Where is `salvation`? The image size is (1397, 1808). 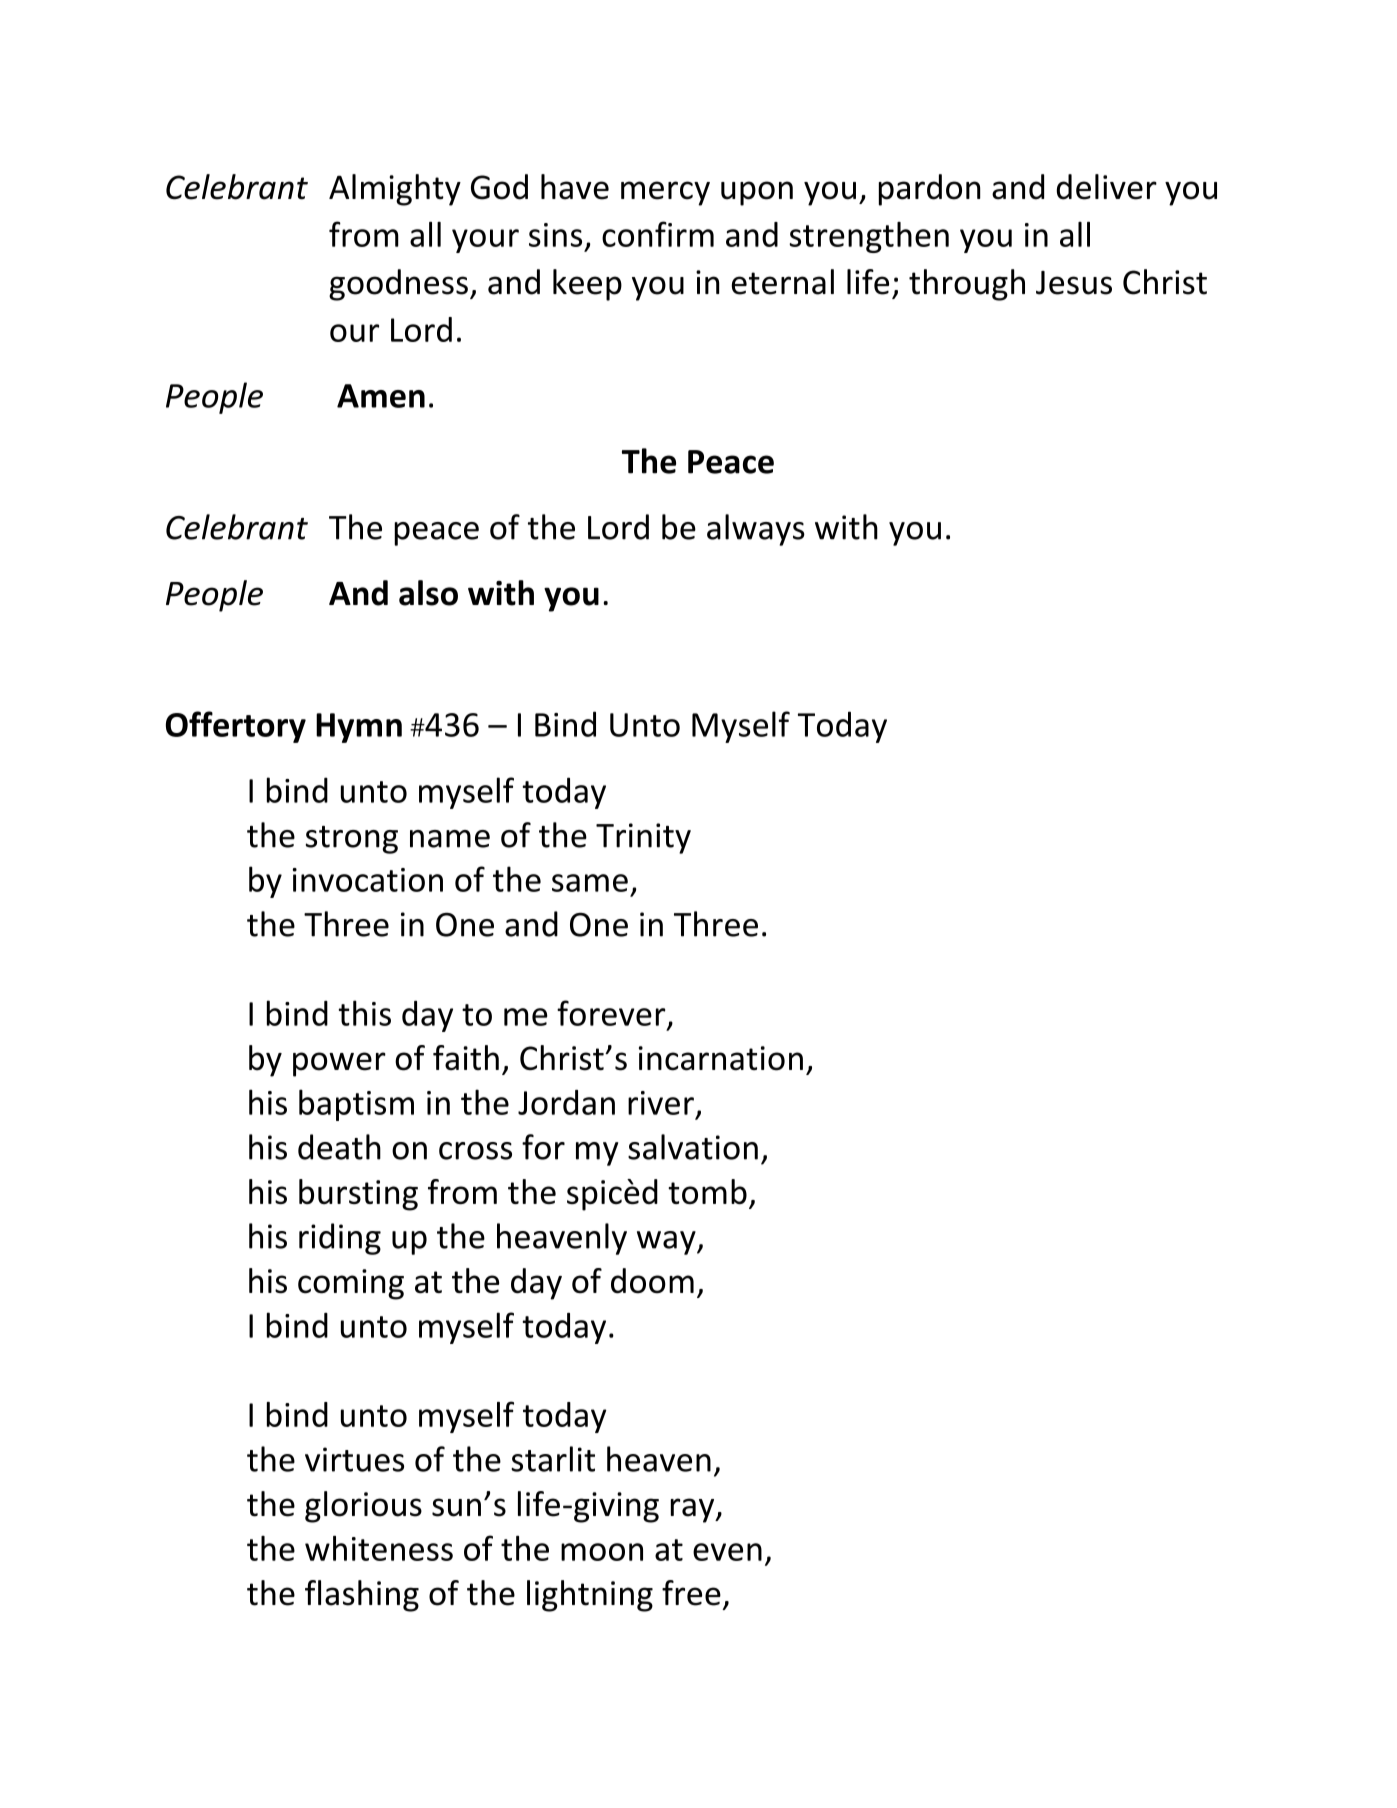 salvation is located at coordinates (693, 1147).
